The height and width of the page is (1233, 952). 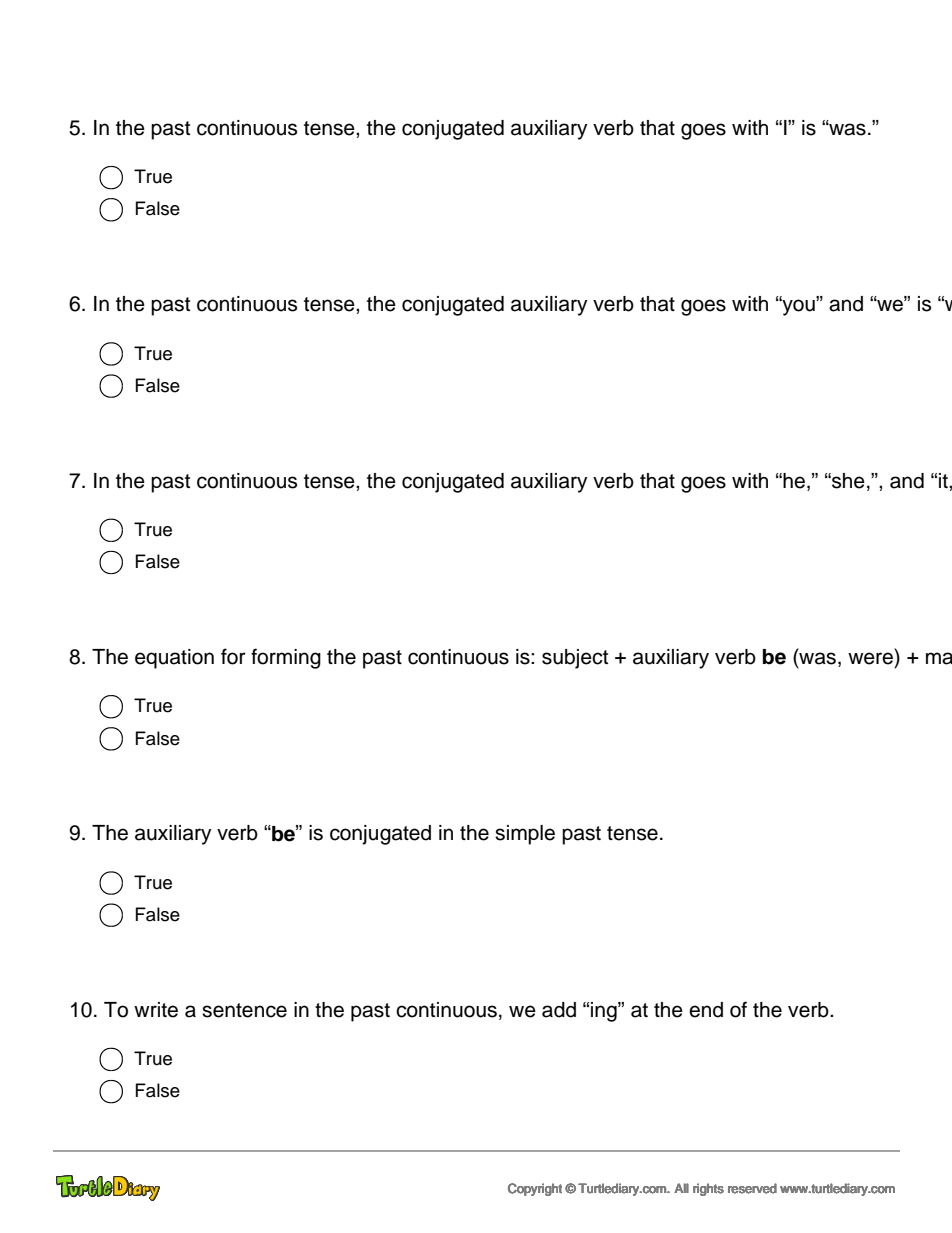 I want to click on write, so click(x=156, y=1010).
